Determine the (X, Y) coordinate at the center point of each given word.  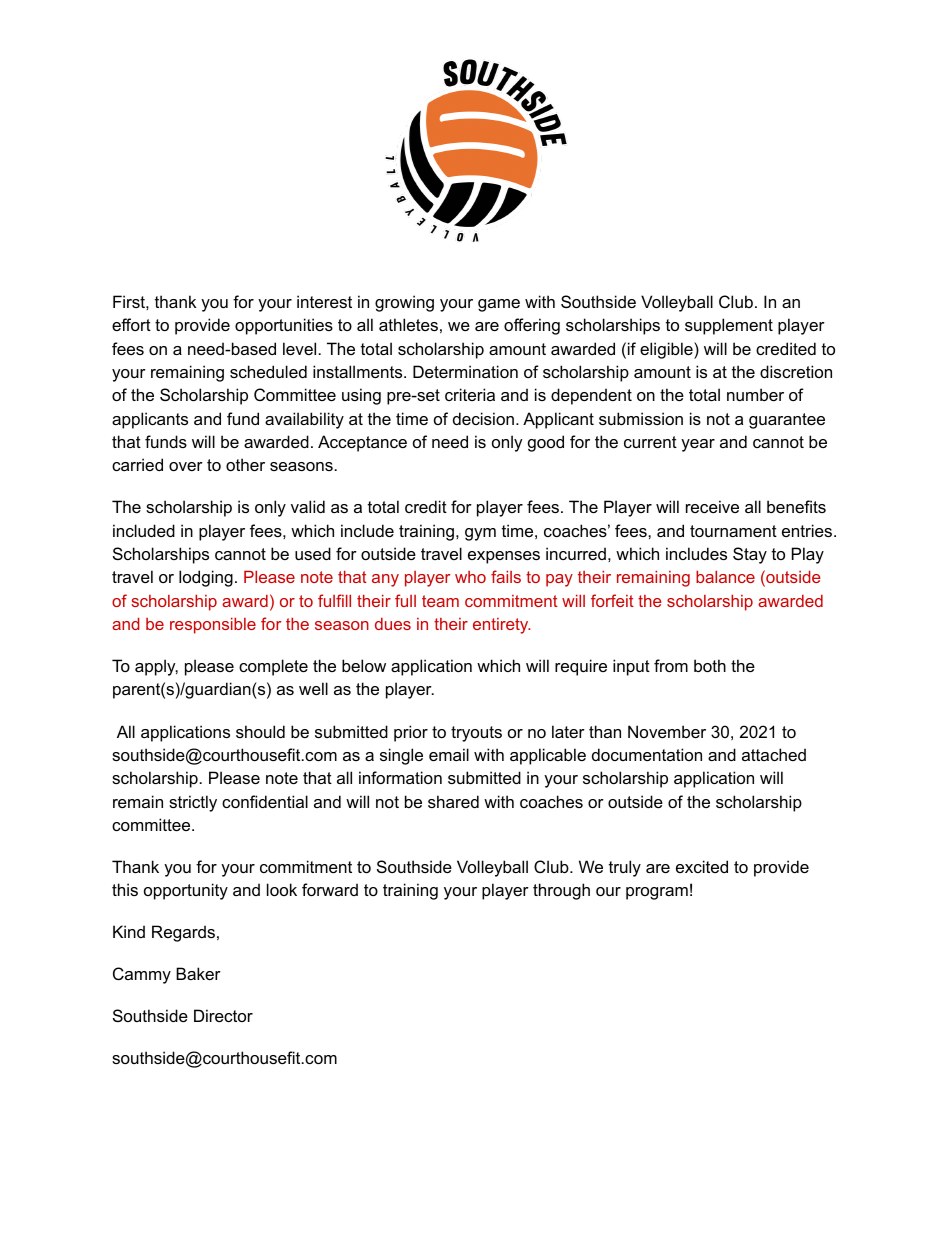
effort (131, 324)
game (499, 305)
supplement (729, 326)
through (561, 891)
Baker (198, 973)
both (710, 665)
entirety (502, 626)
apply (156, 667)
